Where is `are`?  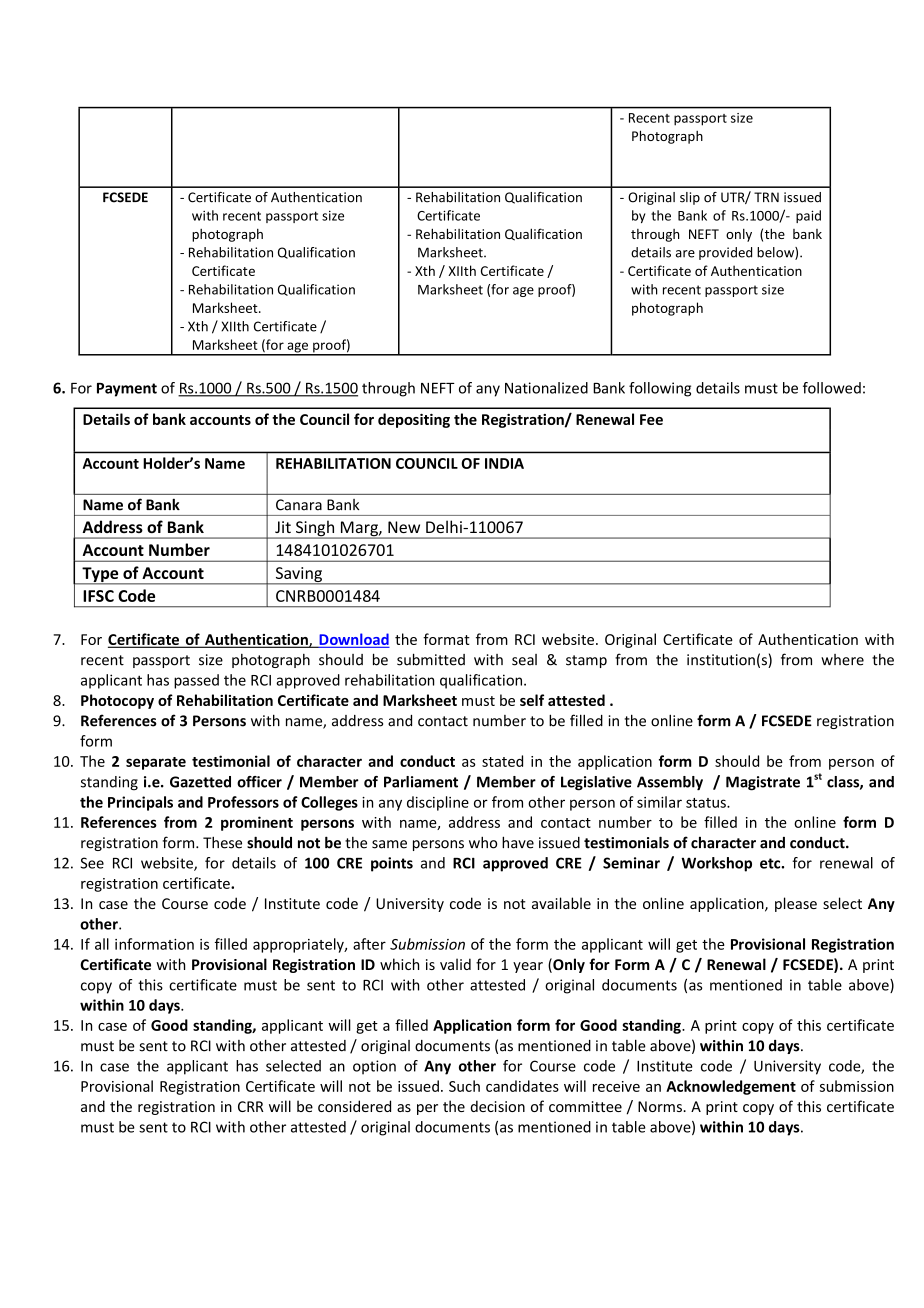
are is located at coordinates (685, 254).
